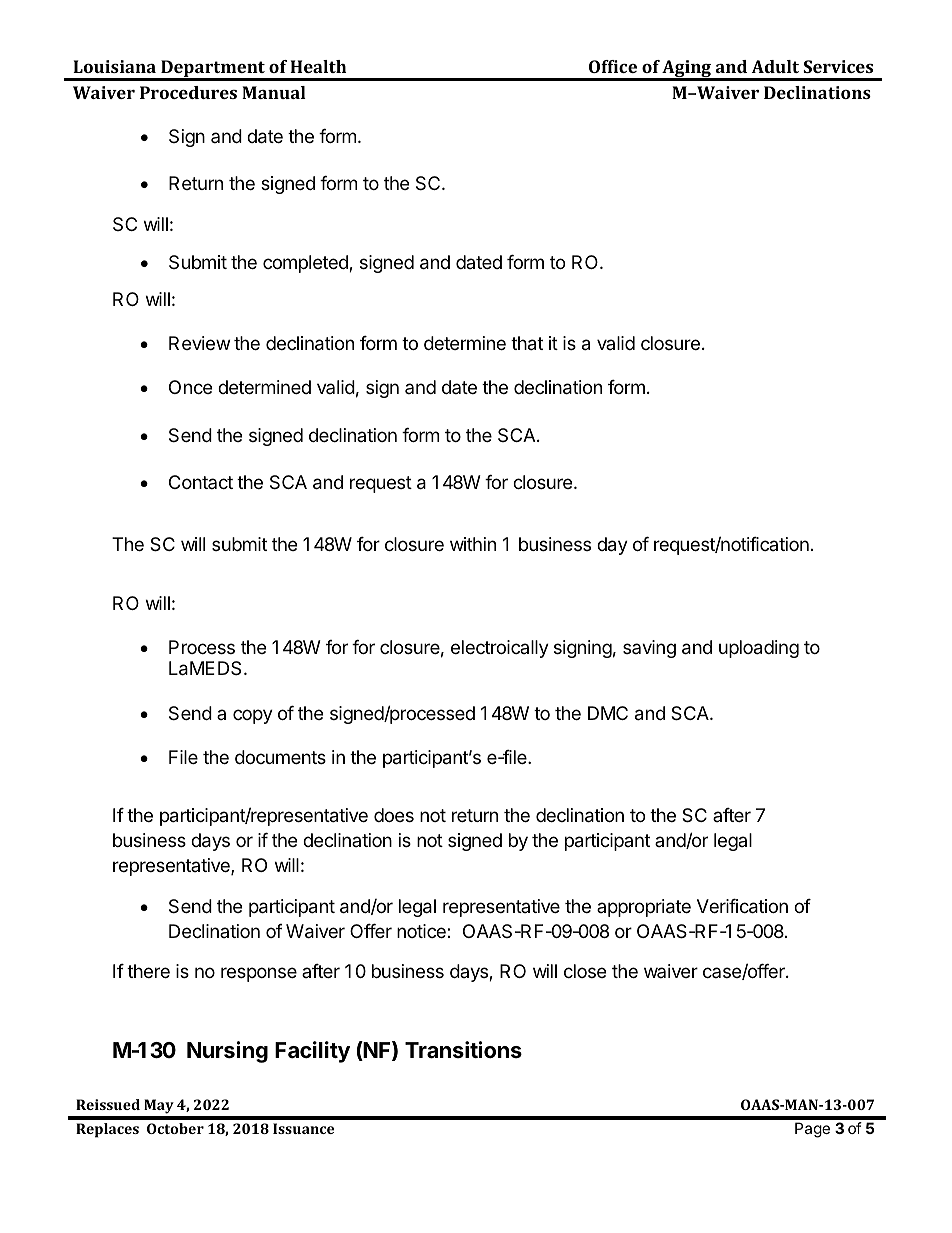 This document has height=1233, width=952. What do you see at coordinates (613, 66) in the document?
I see `Office` at bounding box center [613, 66].
